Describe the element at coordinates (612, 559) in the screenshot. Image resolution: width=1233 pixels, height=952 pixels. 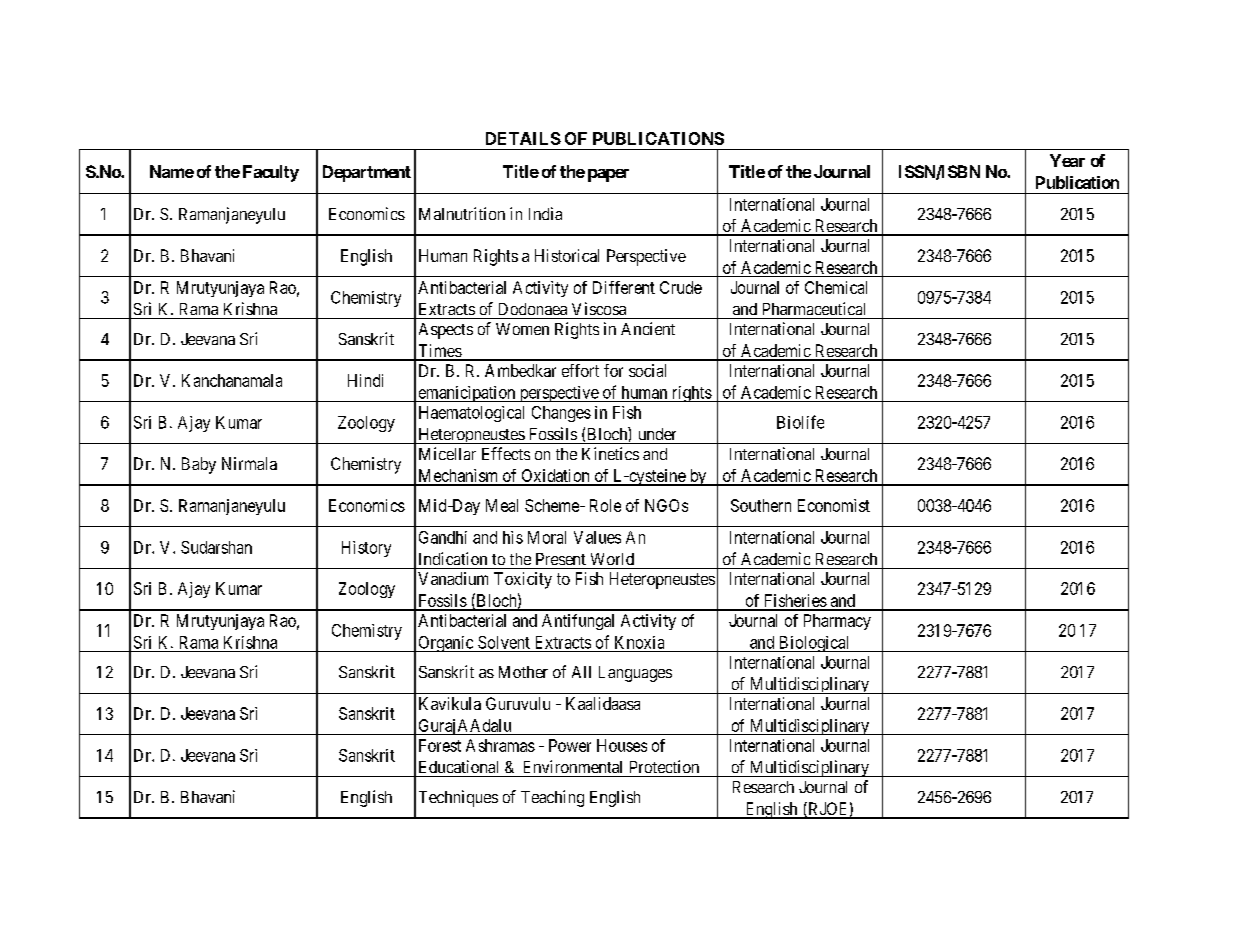
I see `World` at that location.
